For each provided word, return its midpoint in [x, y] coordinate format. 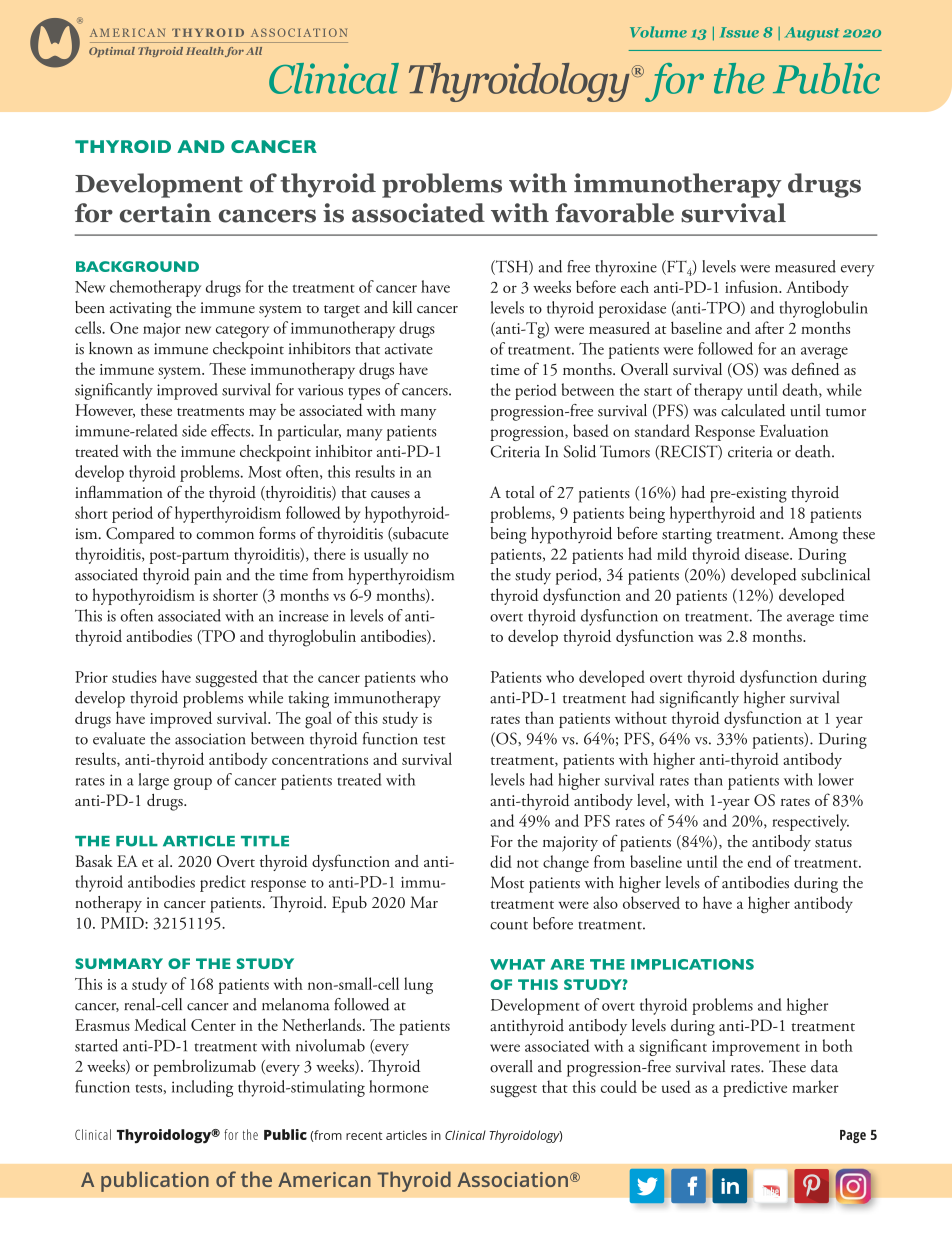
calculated [753, 410]
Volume [658, 32]
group [193, 784]
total [520, 492]
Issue [739, 32]
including [202, 1088]
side [194, 430]
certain [165, 213]
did [501, 861]
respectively [810, 822]
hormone [399, 1086]
